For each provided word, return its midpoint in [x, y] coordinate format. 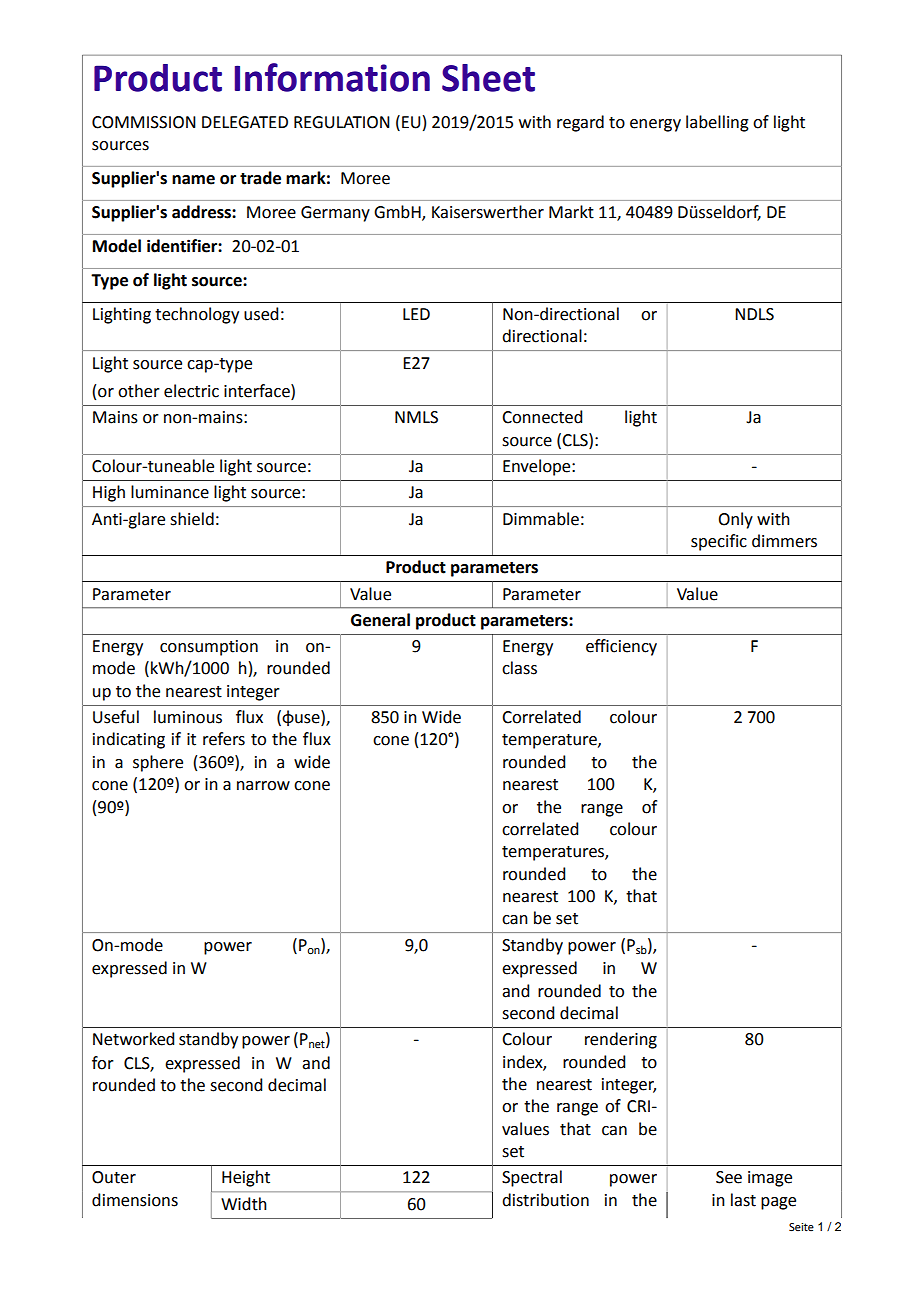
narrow [263, 786]
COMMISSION [144, 122]
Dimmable [541, 519]
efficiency [621, 647]
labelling [717, 123]
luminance [170, 492]
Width [244, 1204]
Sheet [488, 78]
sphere [158, 763]
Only [735, 520]
